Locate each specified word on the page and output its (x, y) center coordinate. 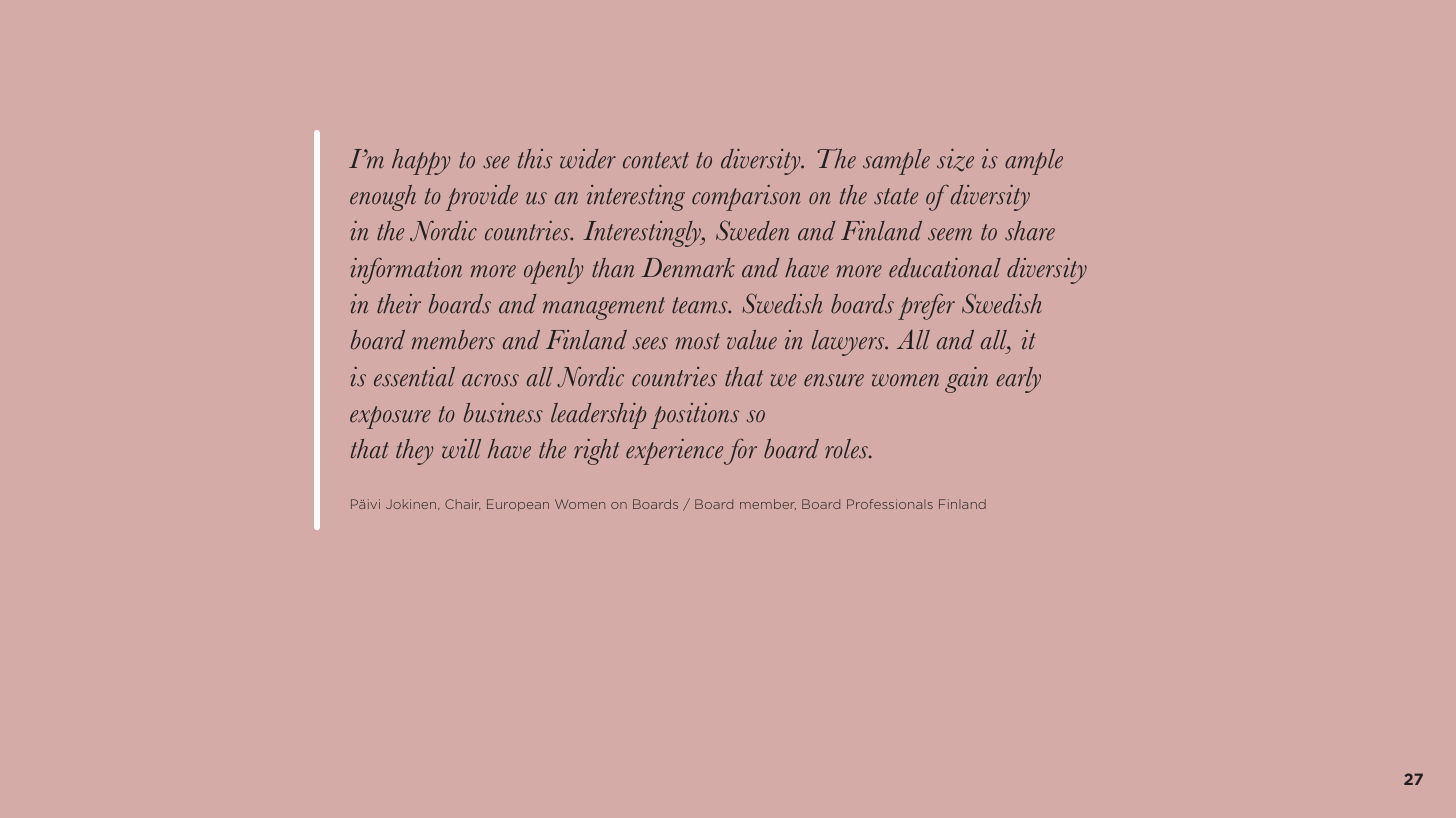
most (698, 341)
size (955, 160)
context (656, 160)
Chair (462, 504)
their (399, 304)
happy (421, 162)
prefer (926, 307)
